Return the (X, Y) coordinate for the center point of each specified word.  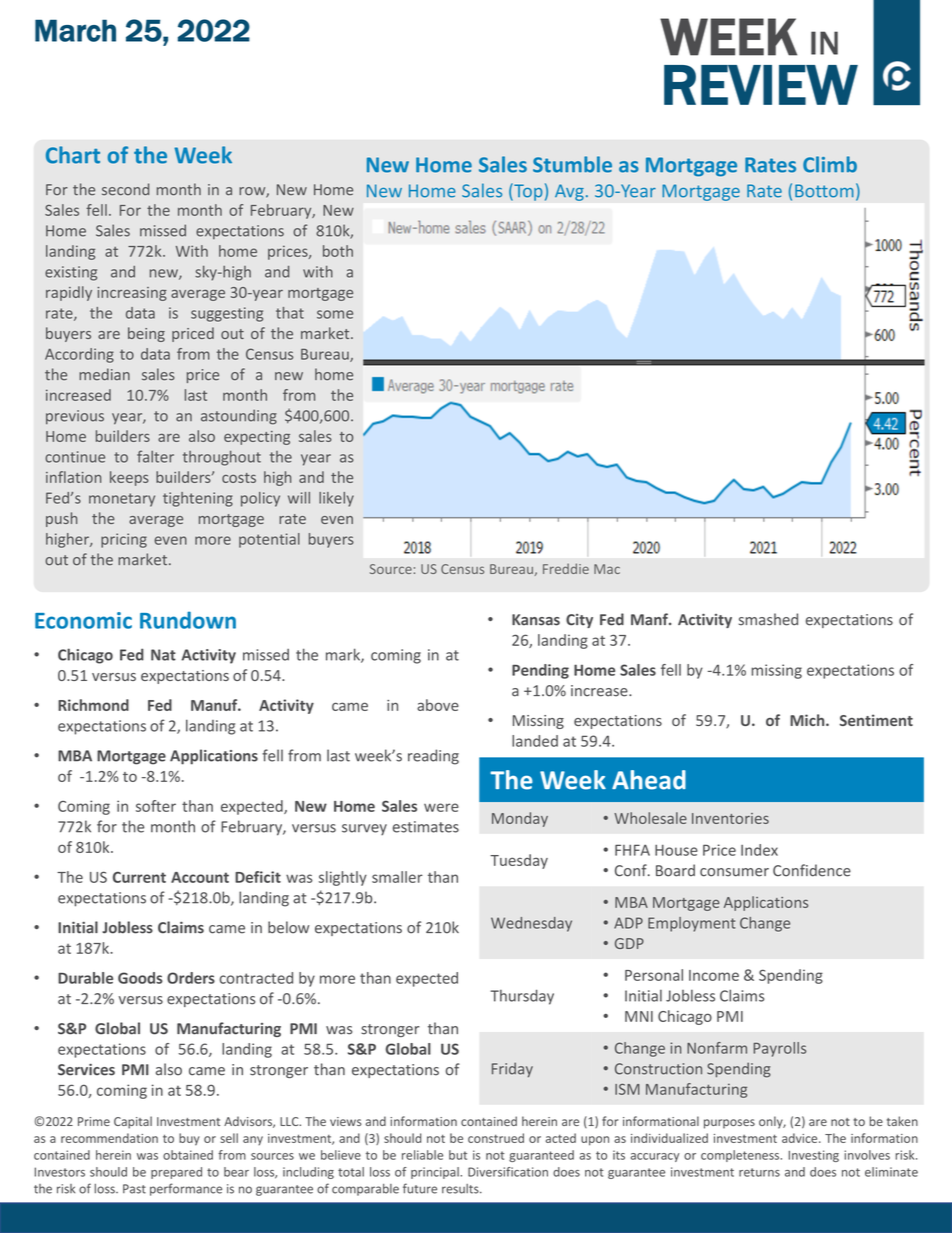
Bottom (824, 191)
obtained (188, 1155)
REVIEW (761, 85)
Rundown (188, 620)
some (335, 314)
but (458, 1155)
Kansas (536, 620)
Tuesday (519, 861)
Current (139, 877)
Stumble (572, 164)
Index (759, 850)
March (75, 30)
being (146, 334)
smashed (768, 619)
